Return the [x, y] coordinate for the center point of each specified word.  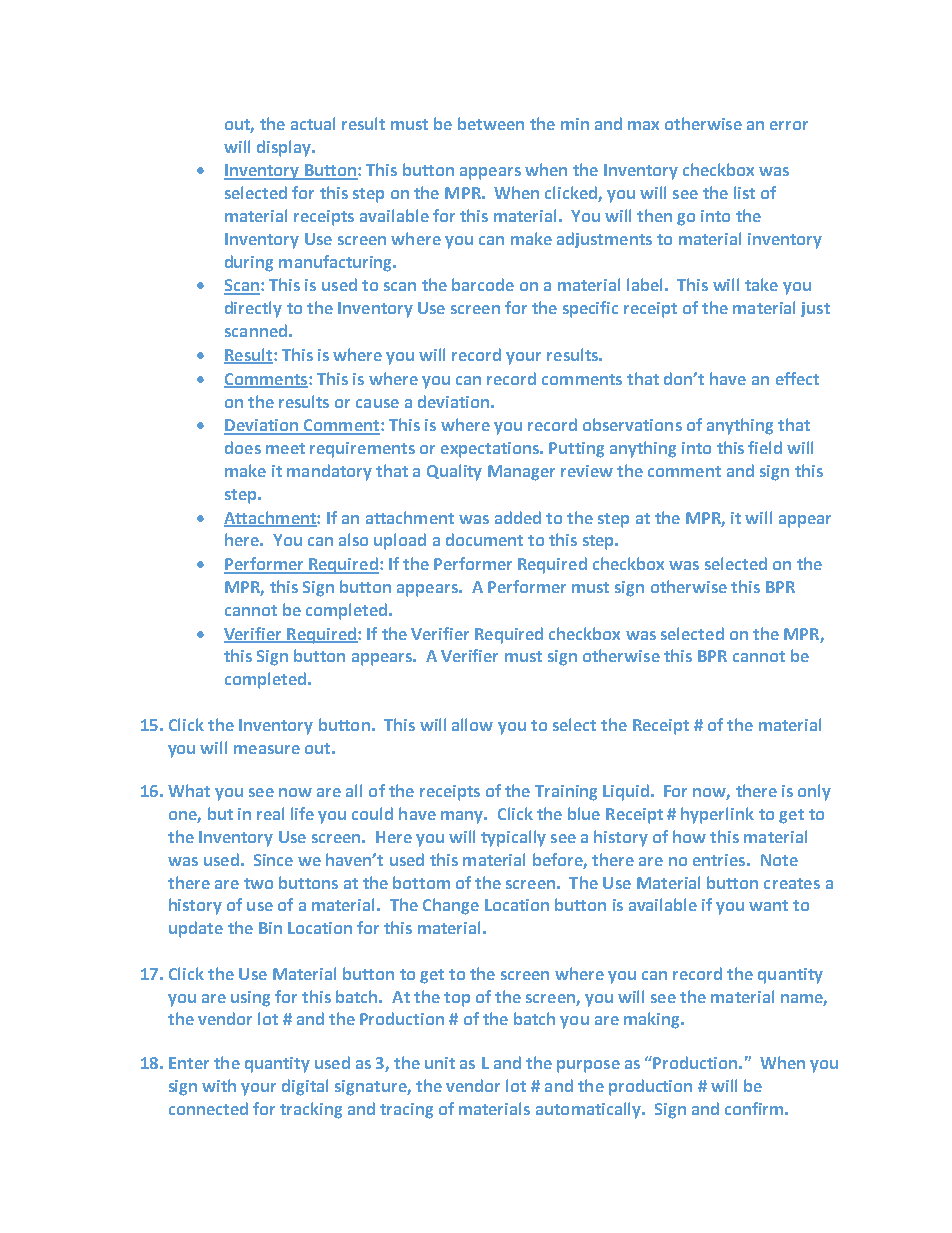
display [285, 148]
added [518, 517]
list [744, 192]
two [258, 883]
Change [451, 906]
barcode [483, 284]
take [761, 284]
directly [253, 309]
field [765, 447]
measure [267, 749]
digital [305, 1087]
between [491, 123]
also [353, 539]
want [768, 905]
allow [472, 724]
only [814, 792]
